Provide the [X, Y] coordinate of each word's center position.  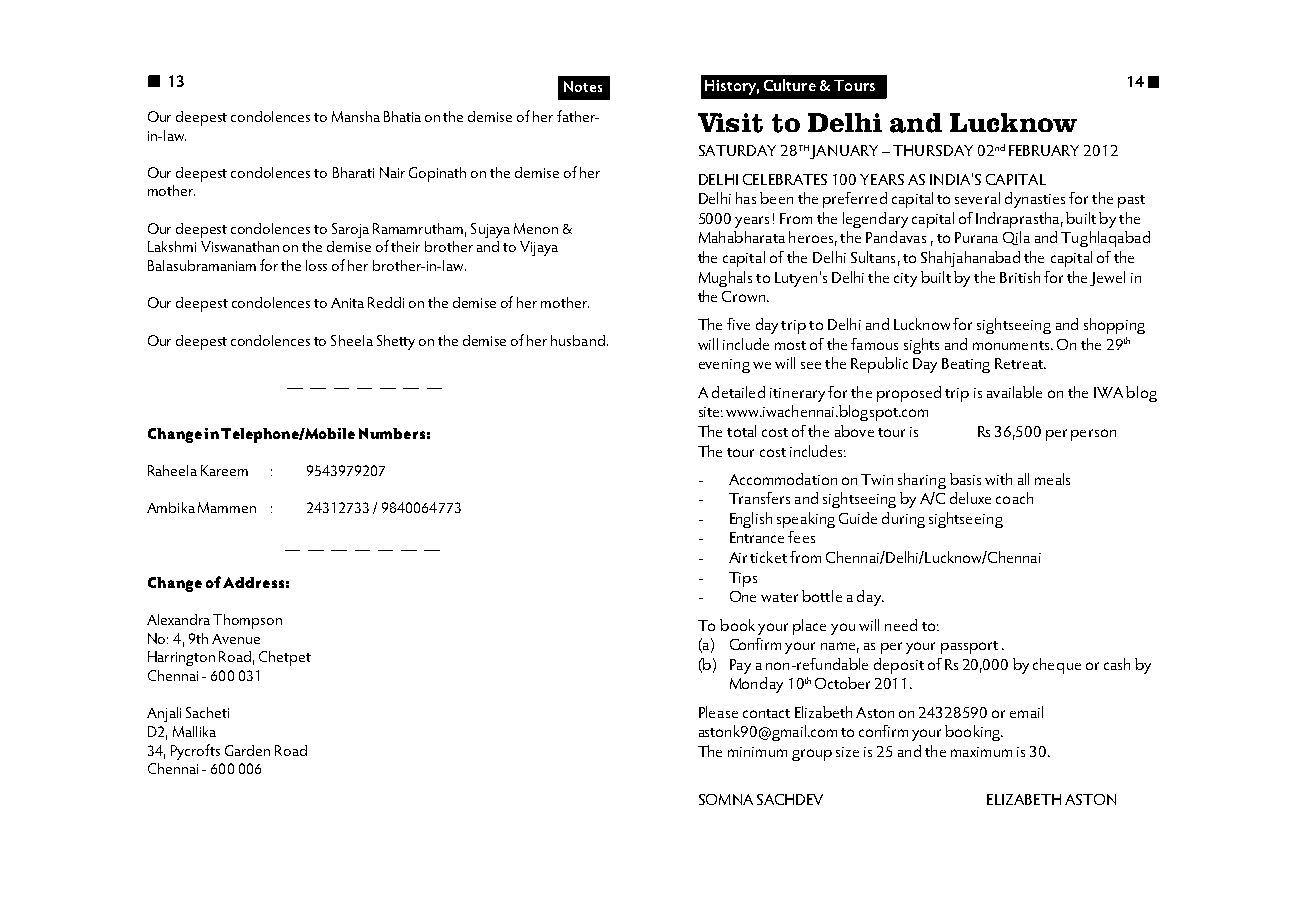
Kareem [224, 470]
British [1020, 277]
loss [316, 265]
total [741, 431]
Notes [583, 86]
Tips [743, 579]
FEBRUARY [1044, 150]
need [901, 625]
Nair [392, 172]
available [1014, 392]
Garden [247, 750]
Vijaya [539, 248]
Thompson [247, 621]
